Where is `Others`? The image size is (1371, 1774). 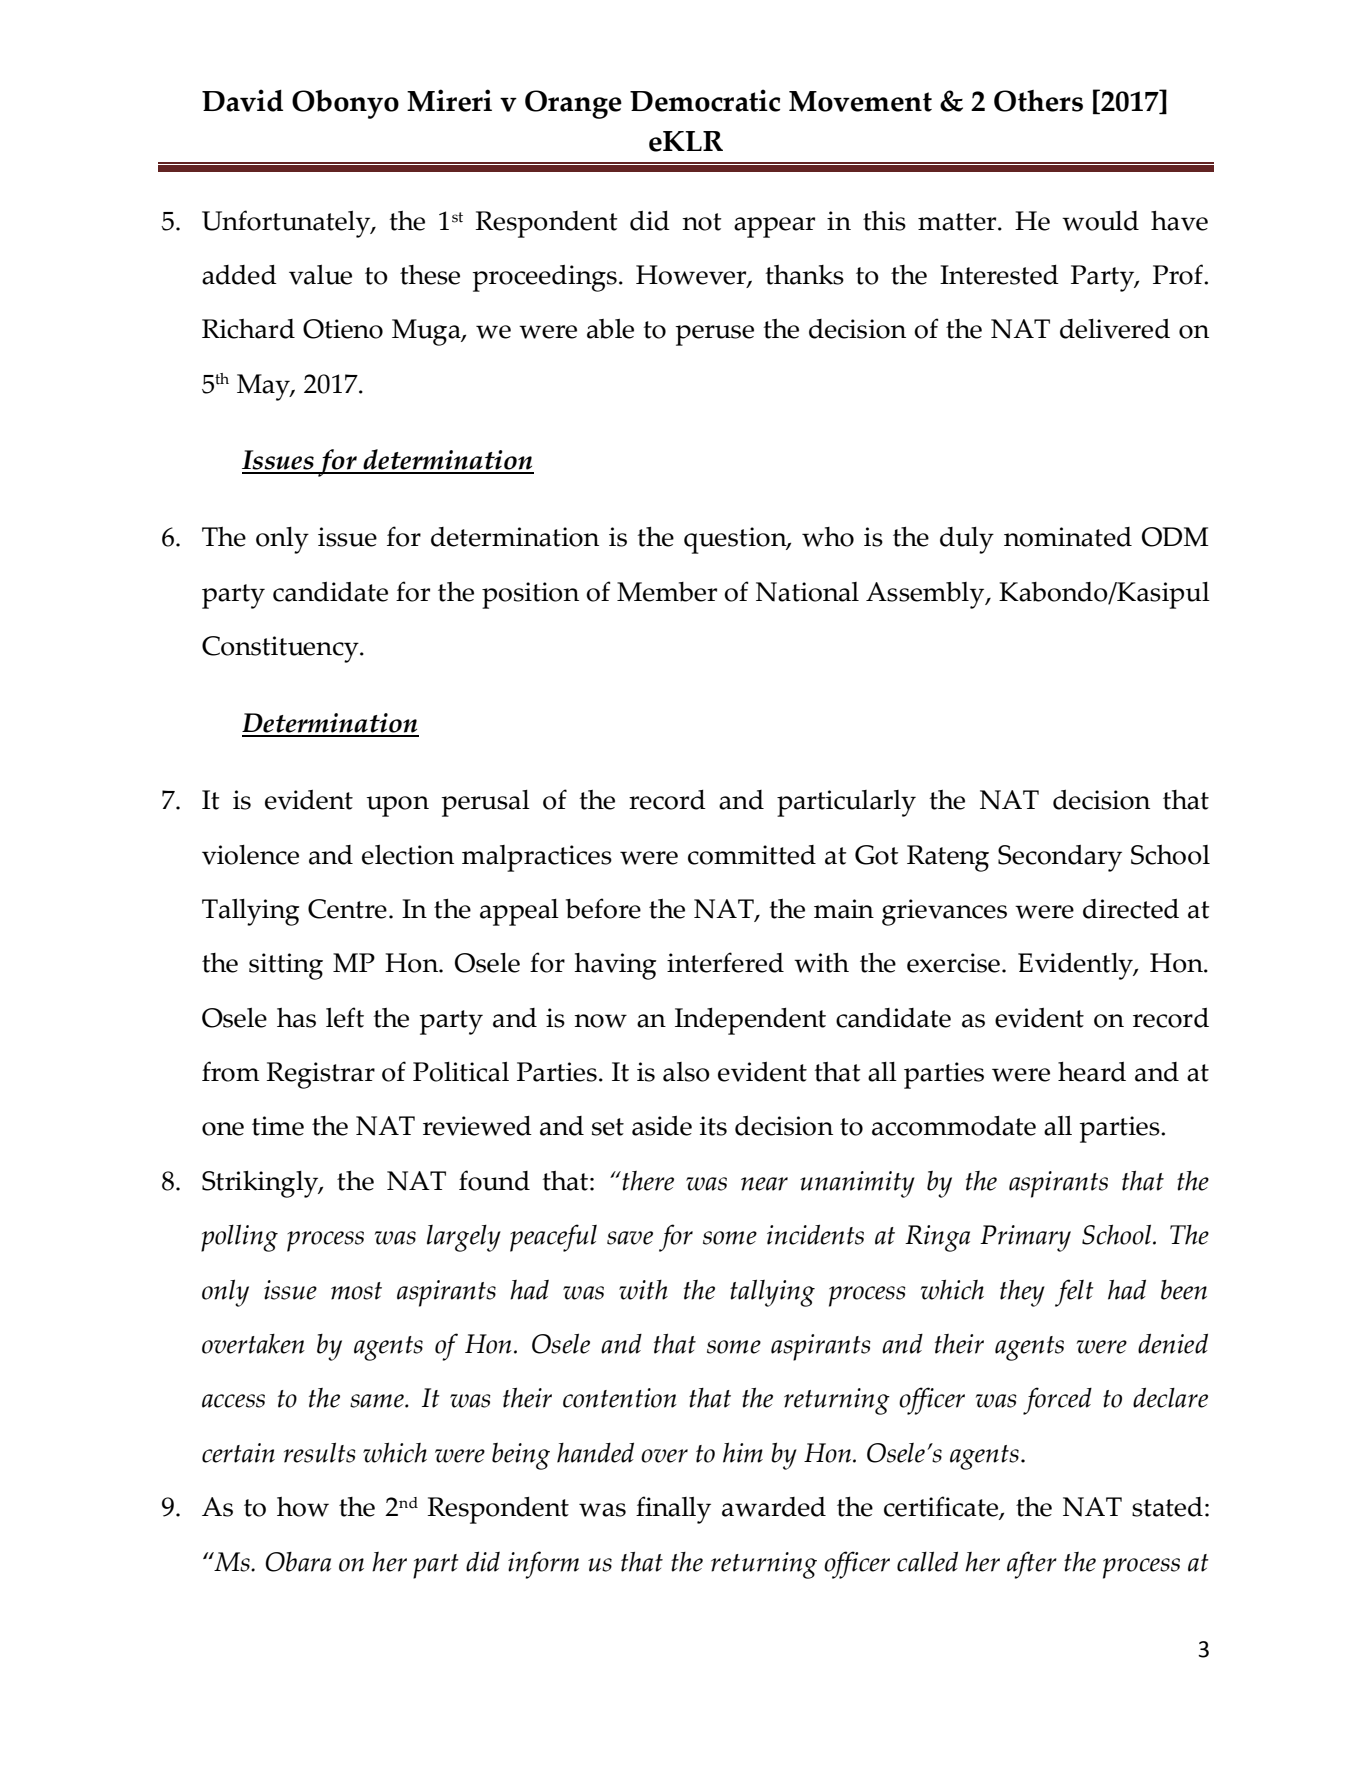
Others is located at coordinates (1038, 101).
